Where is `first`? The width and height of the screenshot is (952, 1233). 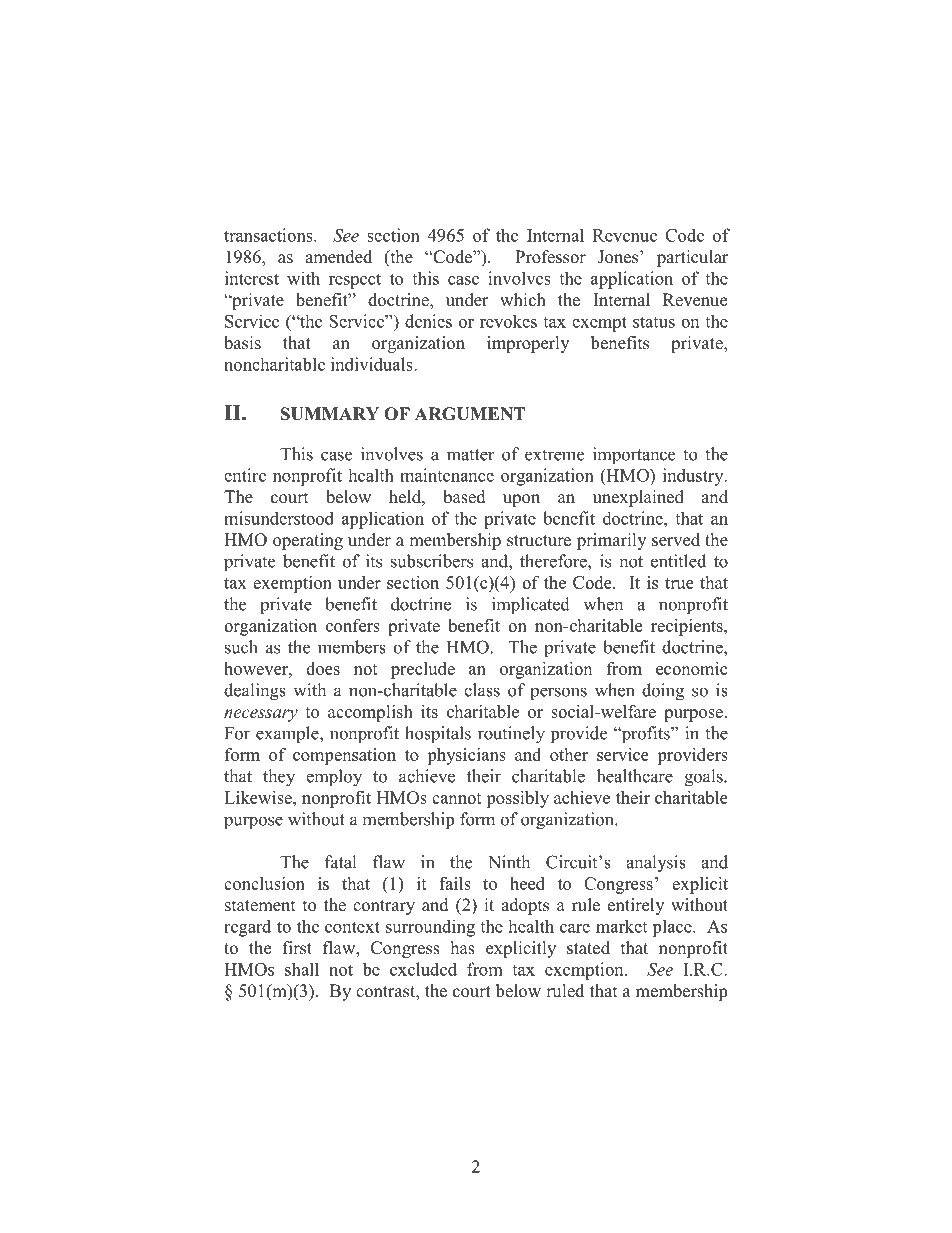
first is located at coordinates (297, 948).
